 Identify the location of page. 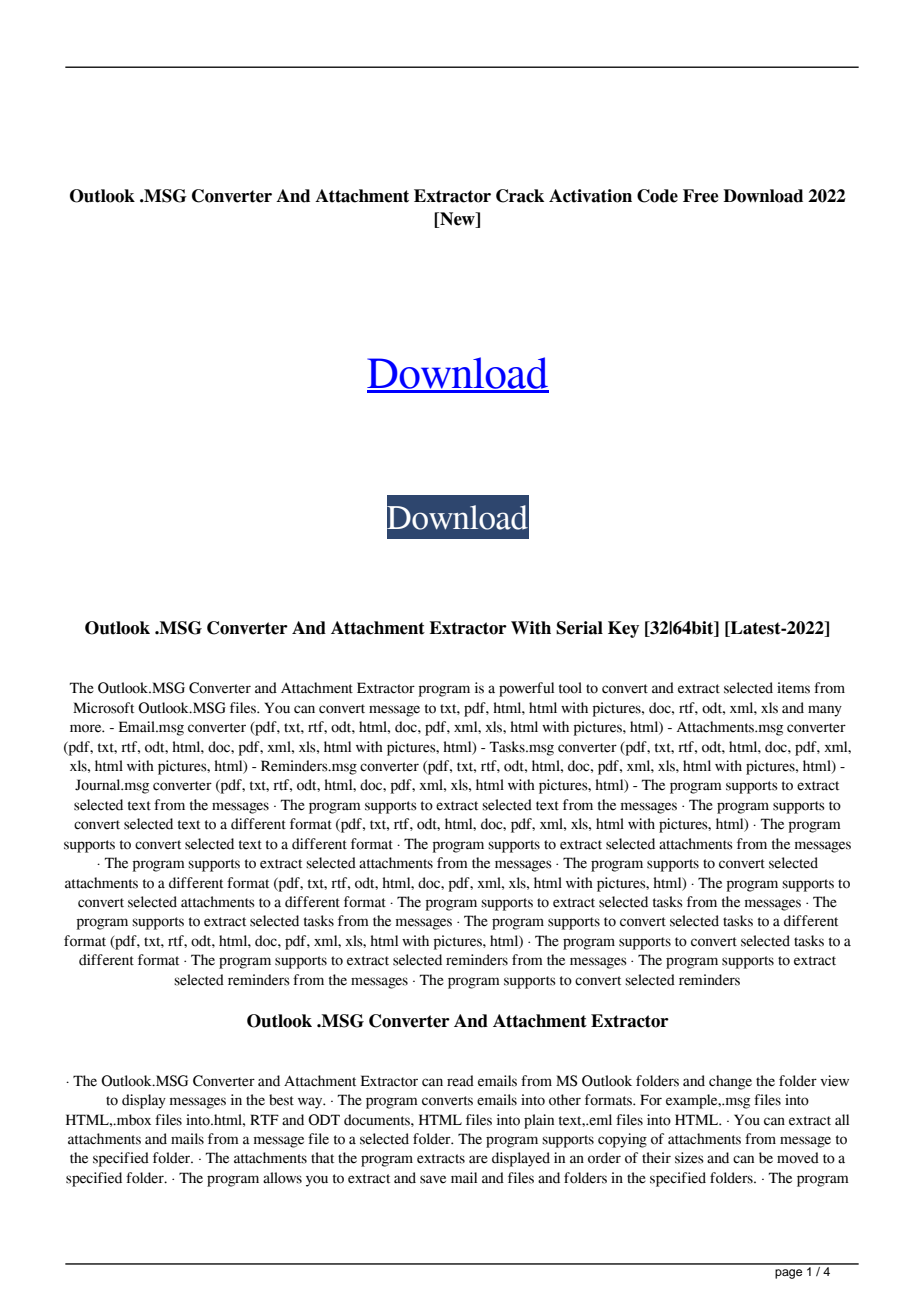
(788, 1274).
